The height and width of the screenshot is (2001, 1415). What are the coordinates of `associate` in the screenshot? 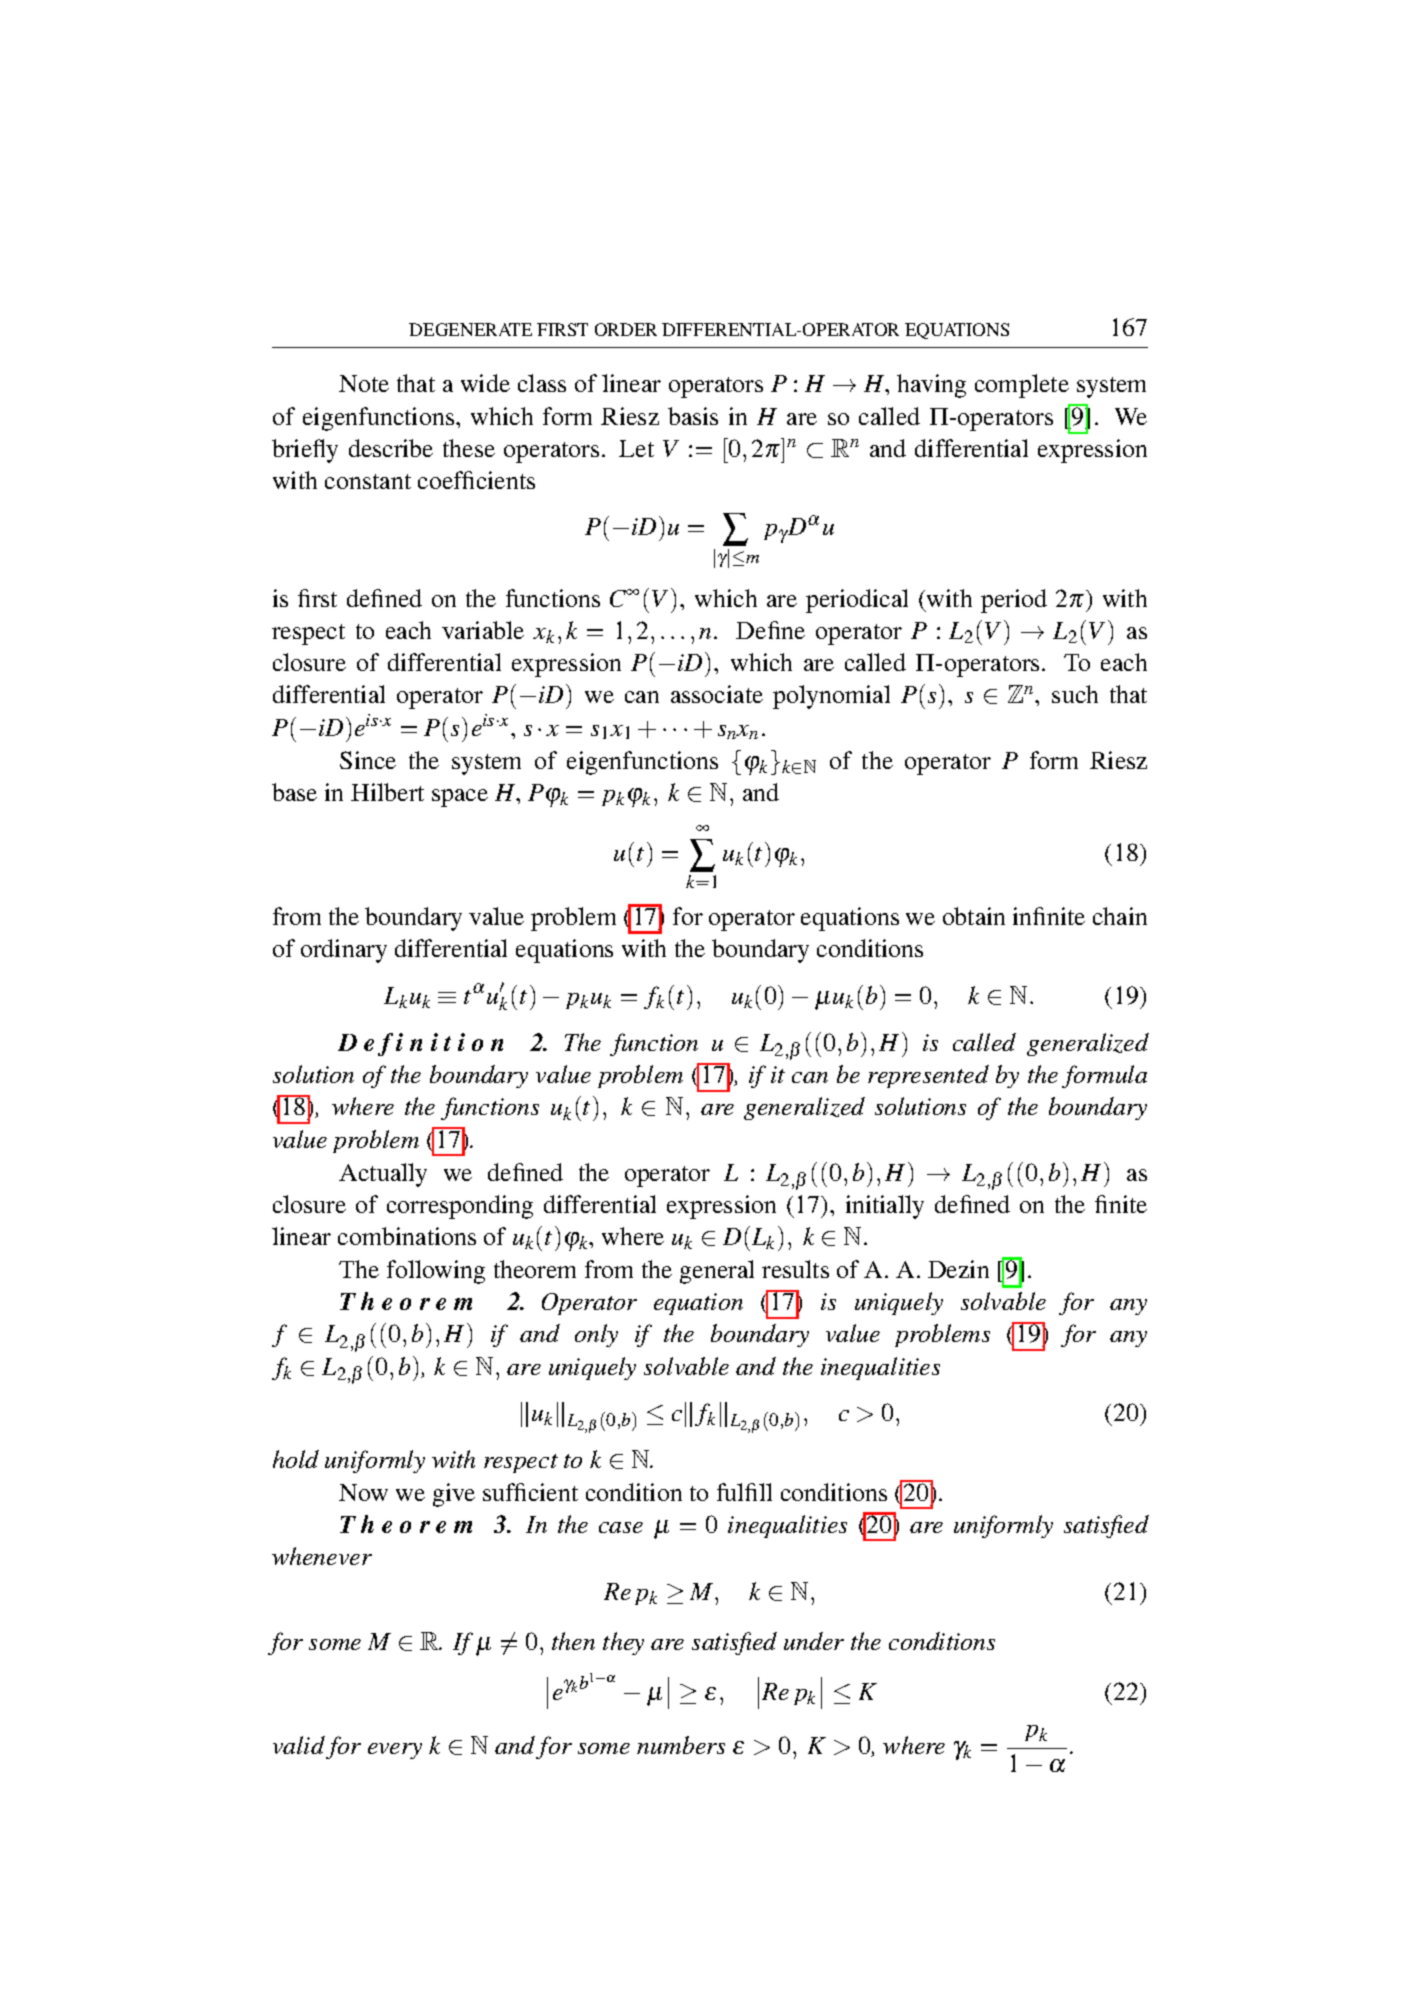 It's located at (717, 694).
